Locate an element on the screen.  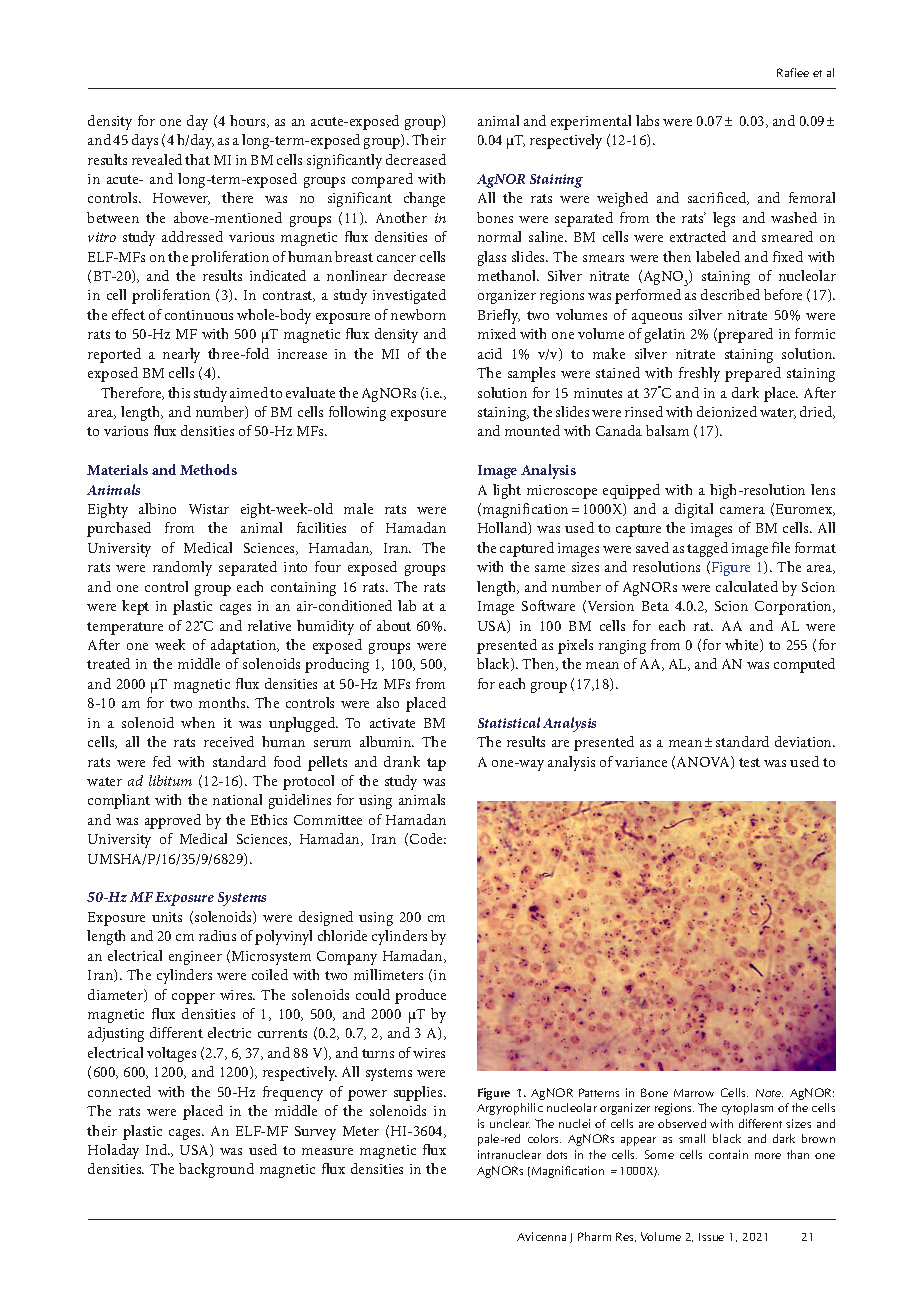
tap is located at coordinates (436, 764).
